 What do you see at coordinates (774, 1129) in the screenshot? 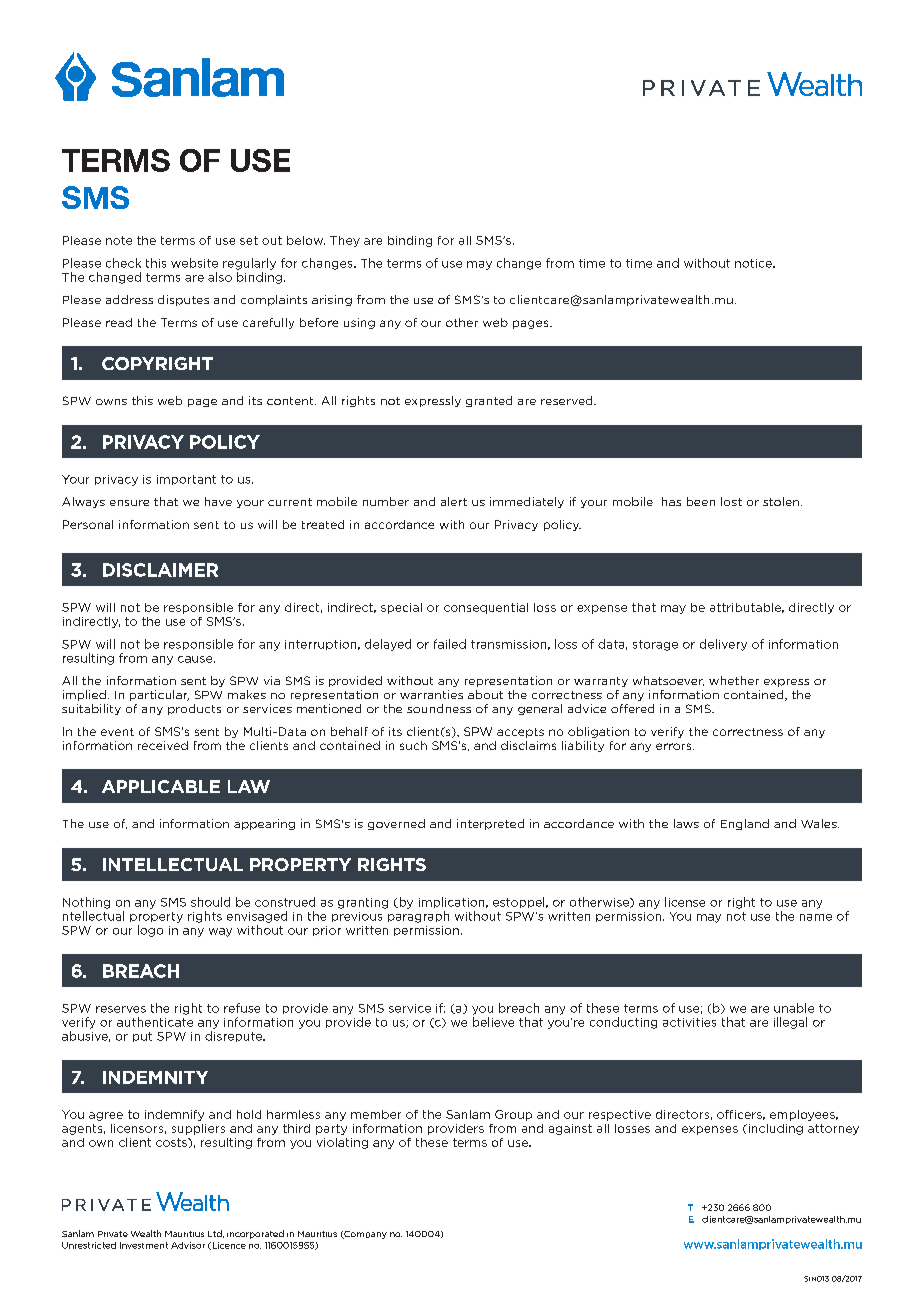
I see `including` at bounding box center [774, 1129].
